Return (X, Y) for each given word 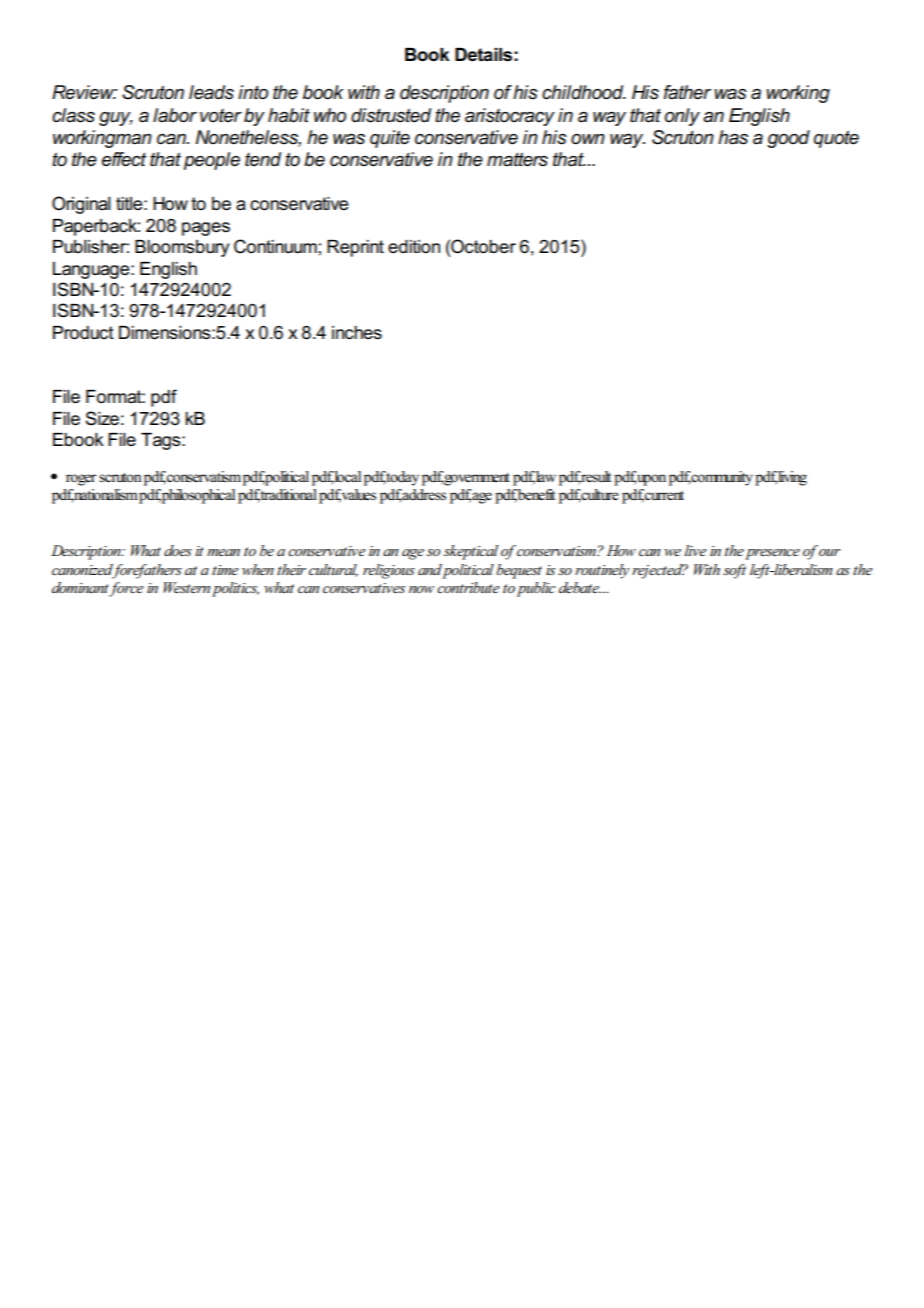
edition (414, 247)
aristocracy (510, 117)
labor (175, 115)
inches (357, 333)
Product (83, 333)
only (682, 117)
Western (186, 587)
